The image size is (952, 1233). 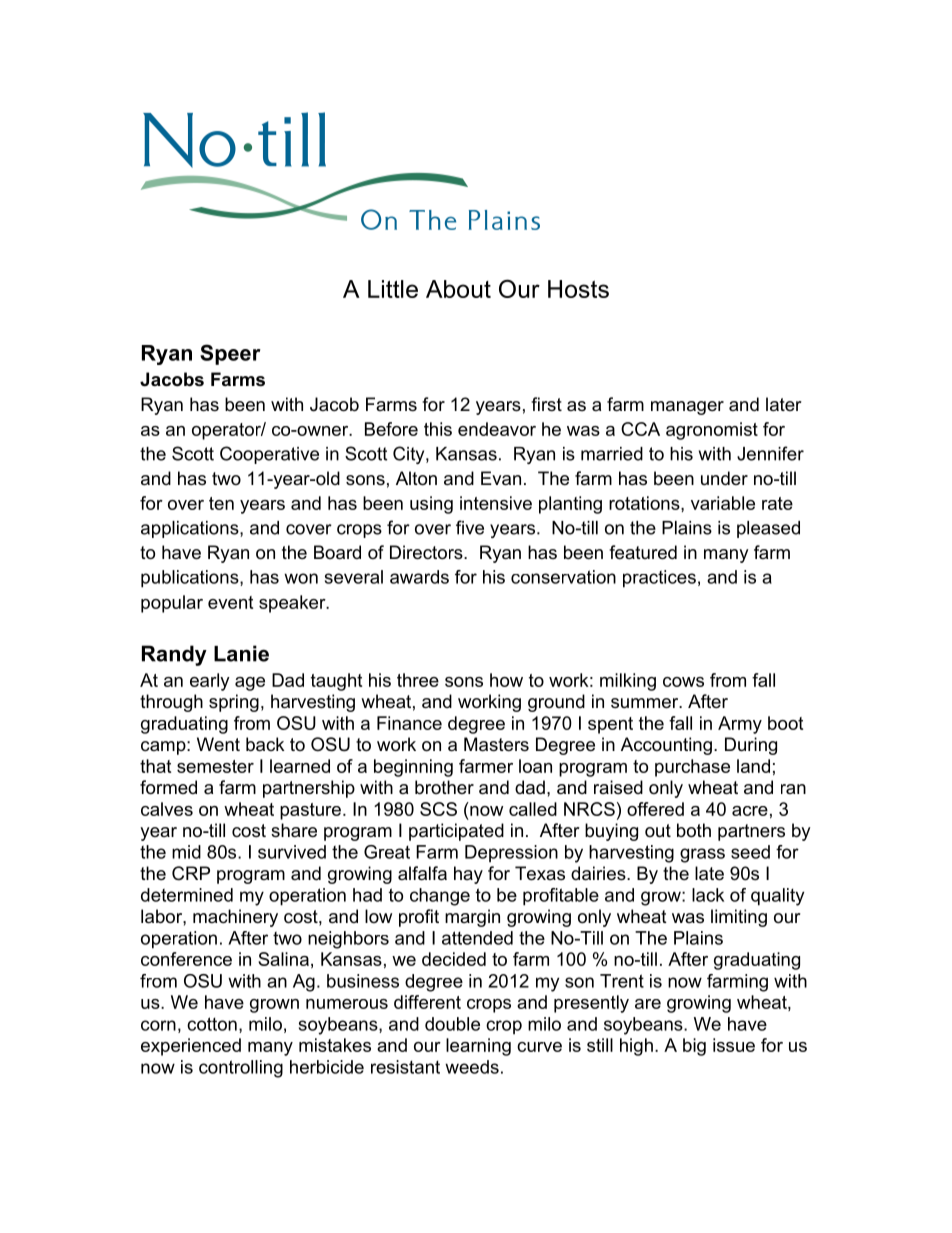 What do you see at coordinates (241, 1069) in the screenshot?
I see `controlling` at bounding box center [241, 1069].
